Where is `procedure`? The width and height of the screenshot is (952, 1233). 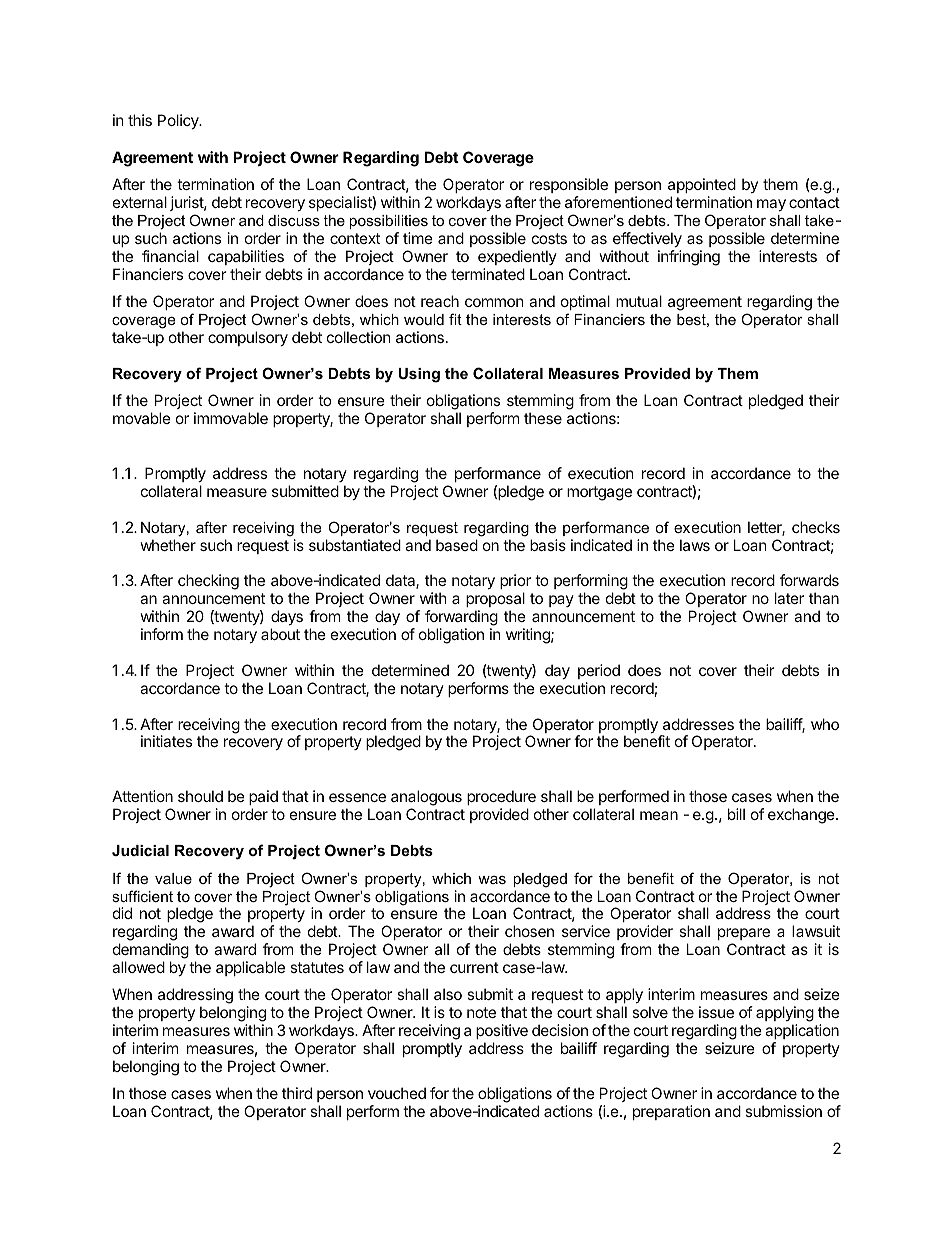 procedure is located at coordinates (501, 797).
